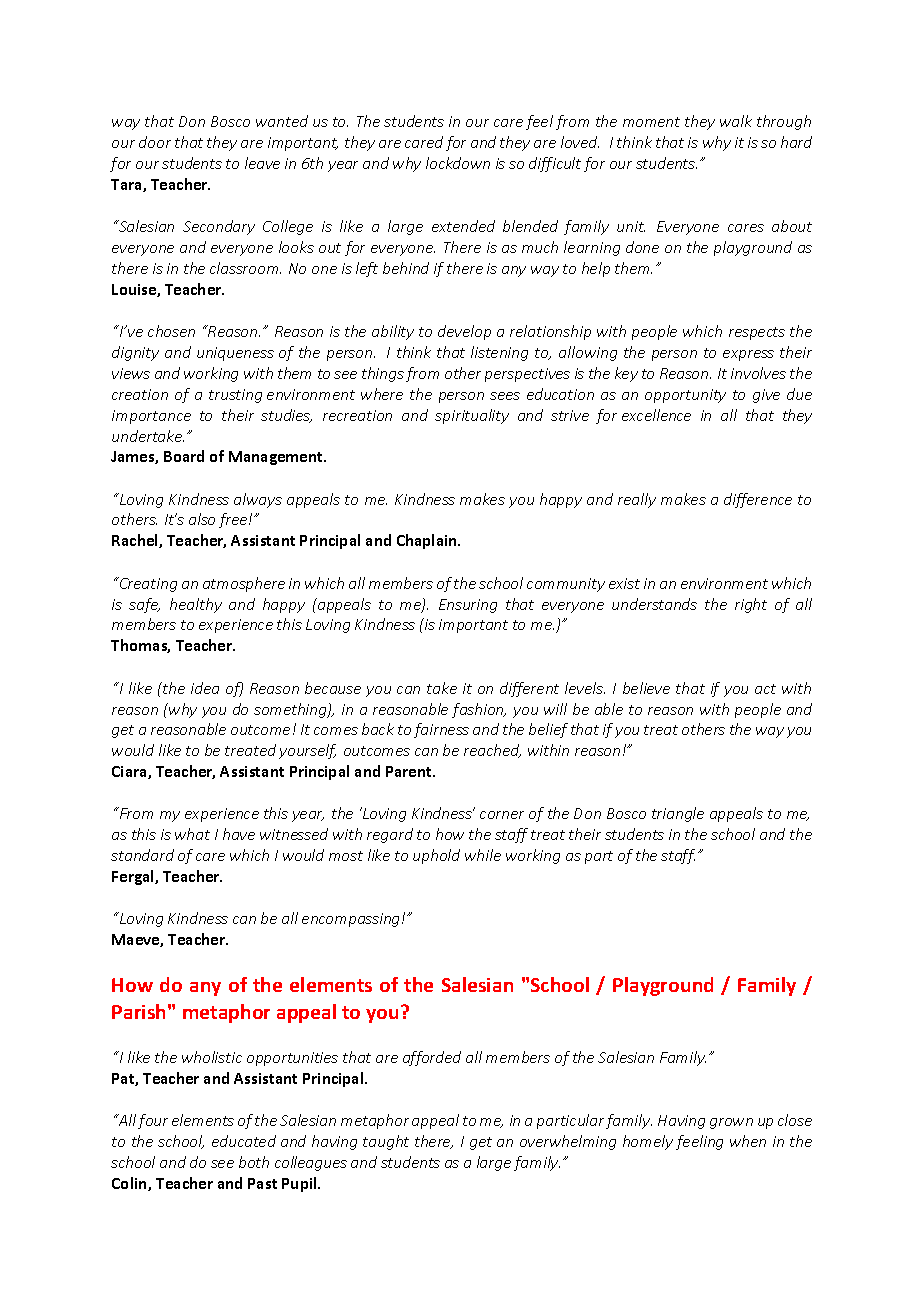  Describe the element at coordinates (386, 1142) in the screenshot. I see `taught` at that location.
